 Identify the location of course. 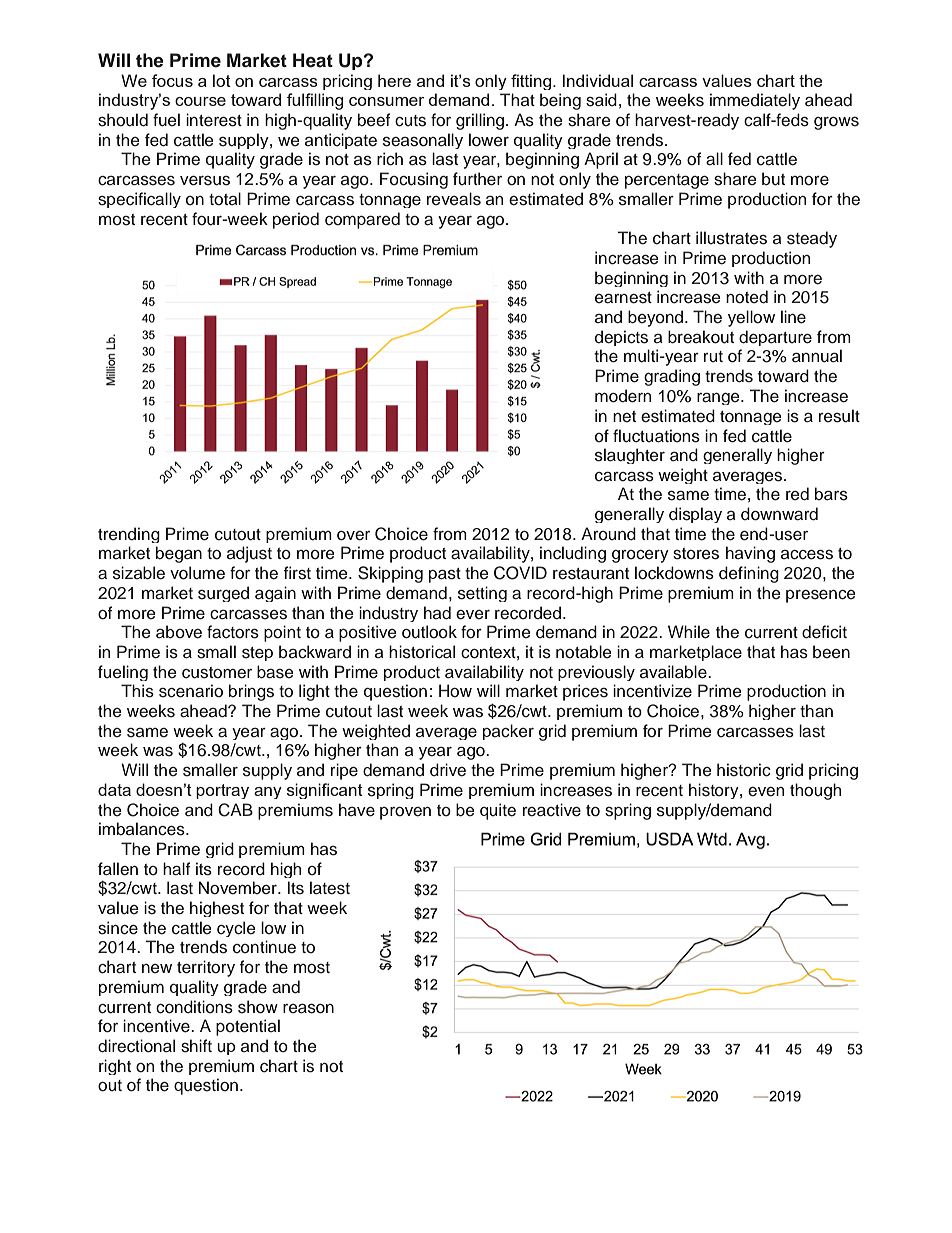
(200, 101).
